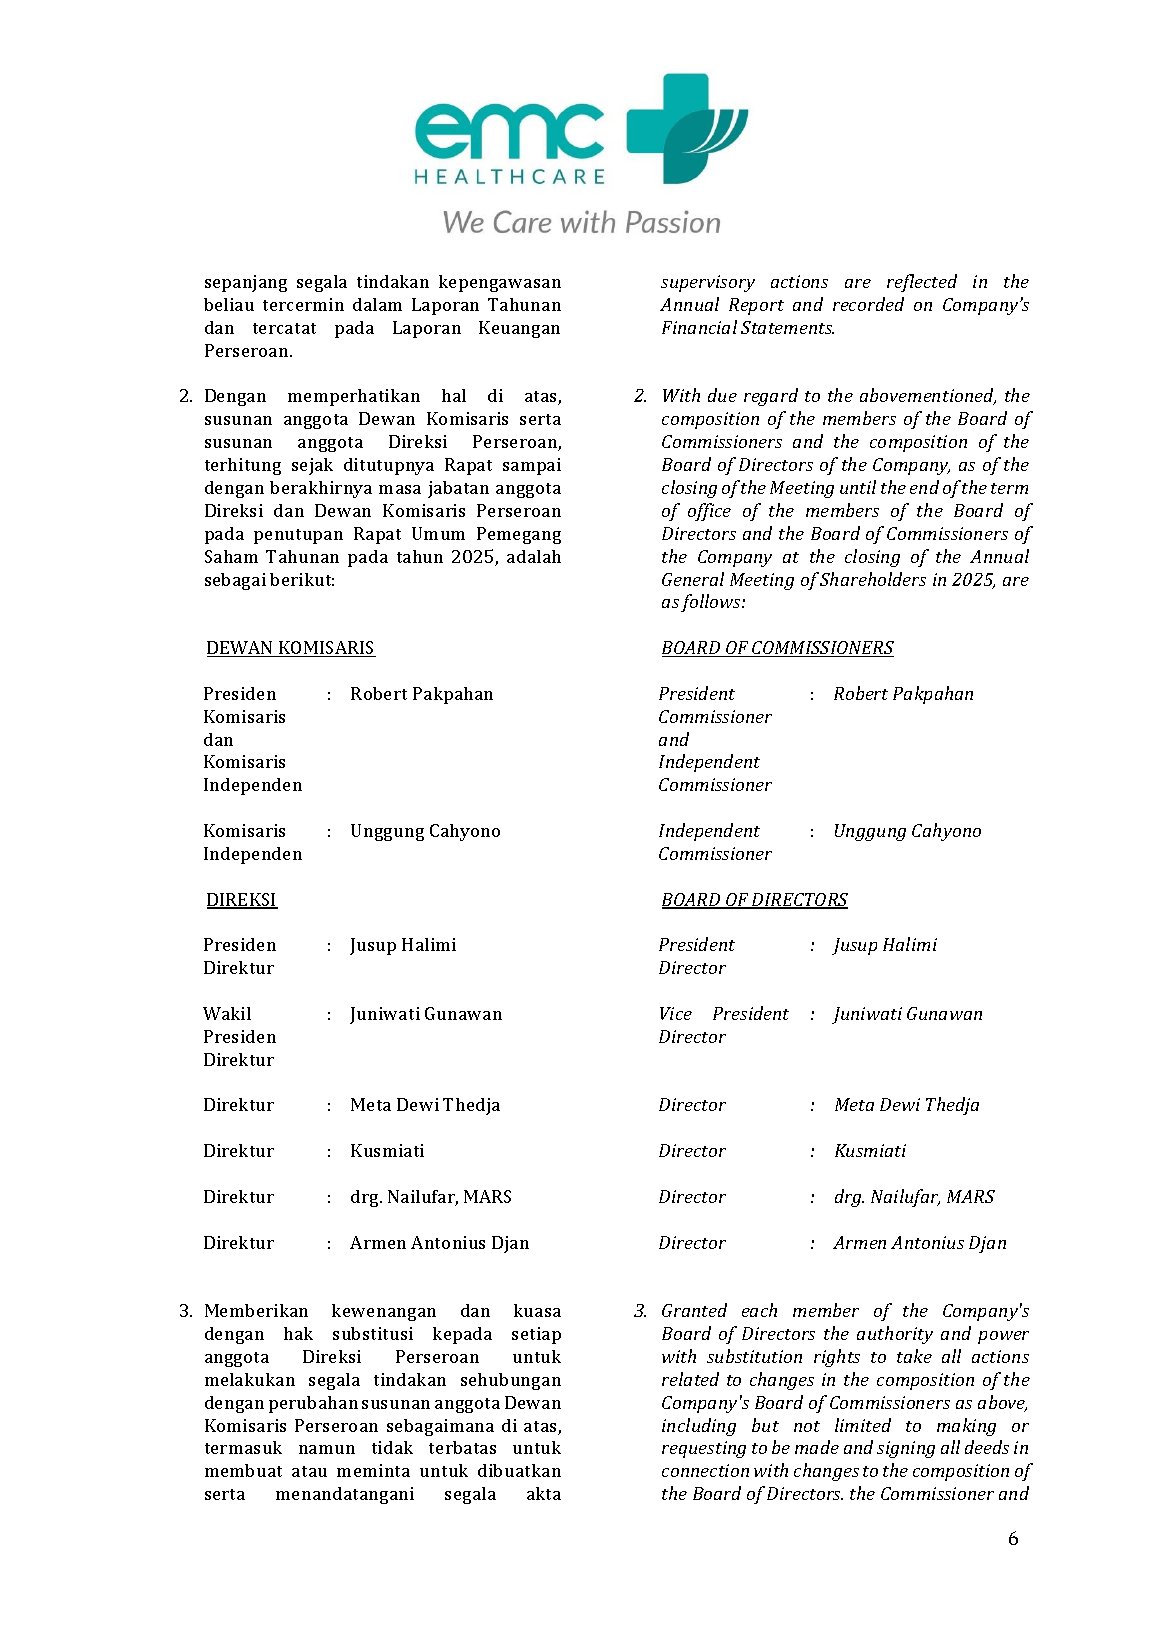 The image size is (1160, 1642). Describe the element at coordinates (873, 579) in the page. I see `Shareholders` at that location.
